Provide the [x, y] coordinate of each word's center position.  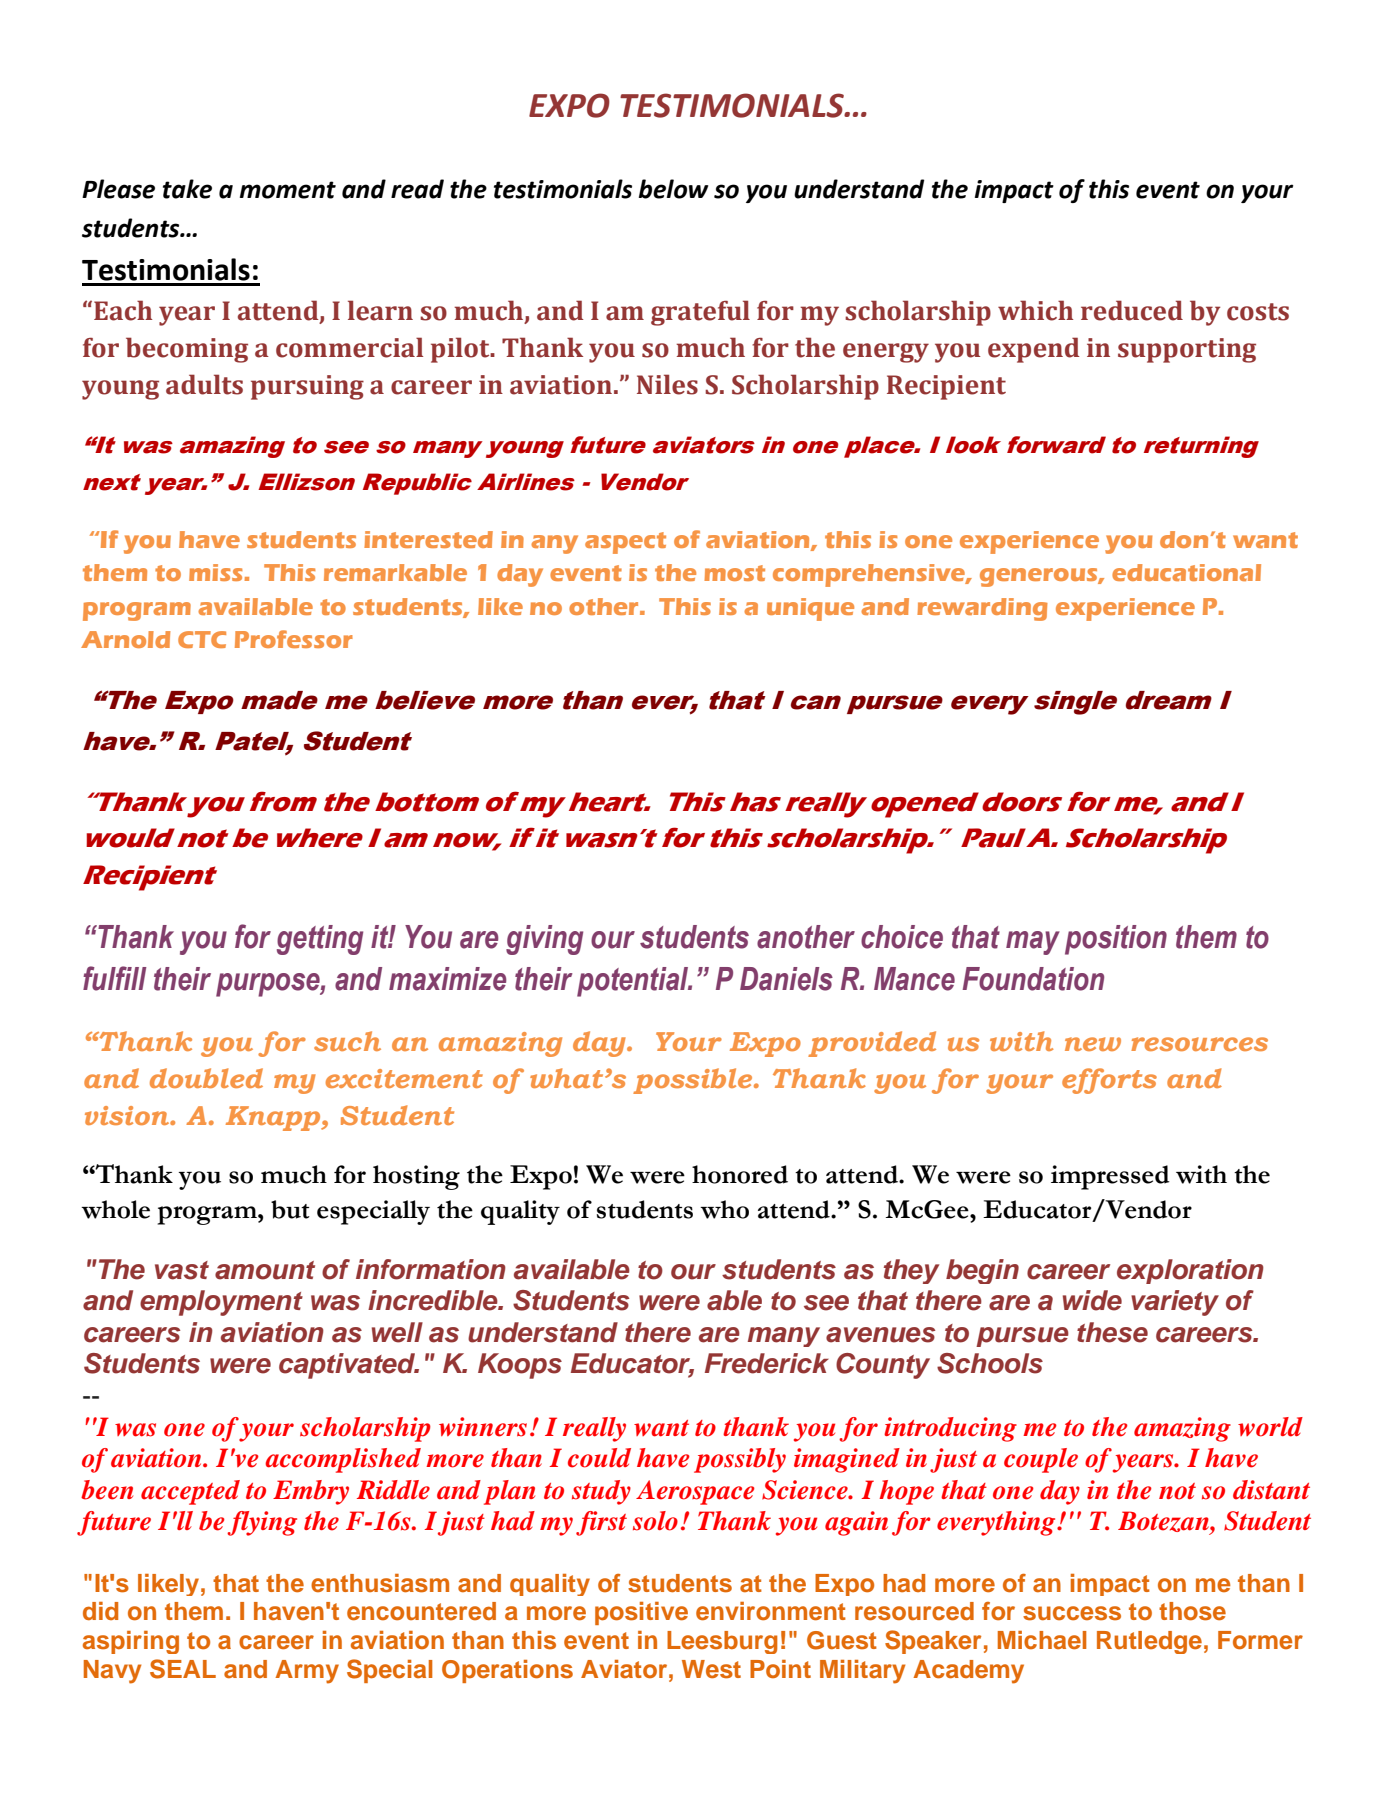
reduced [1132, 310]
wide [1092, 1300]
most [734, 573]
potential [634, 982]
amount [265, 1270]
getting [320, 940]
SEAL [183, 1669]
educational [1186, 572]
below [673, 189]
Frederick [767, 1363]
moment [288, 190]
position [1116, 940]
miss [216, 572]
